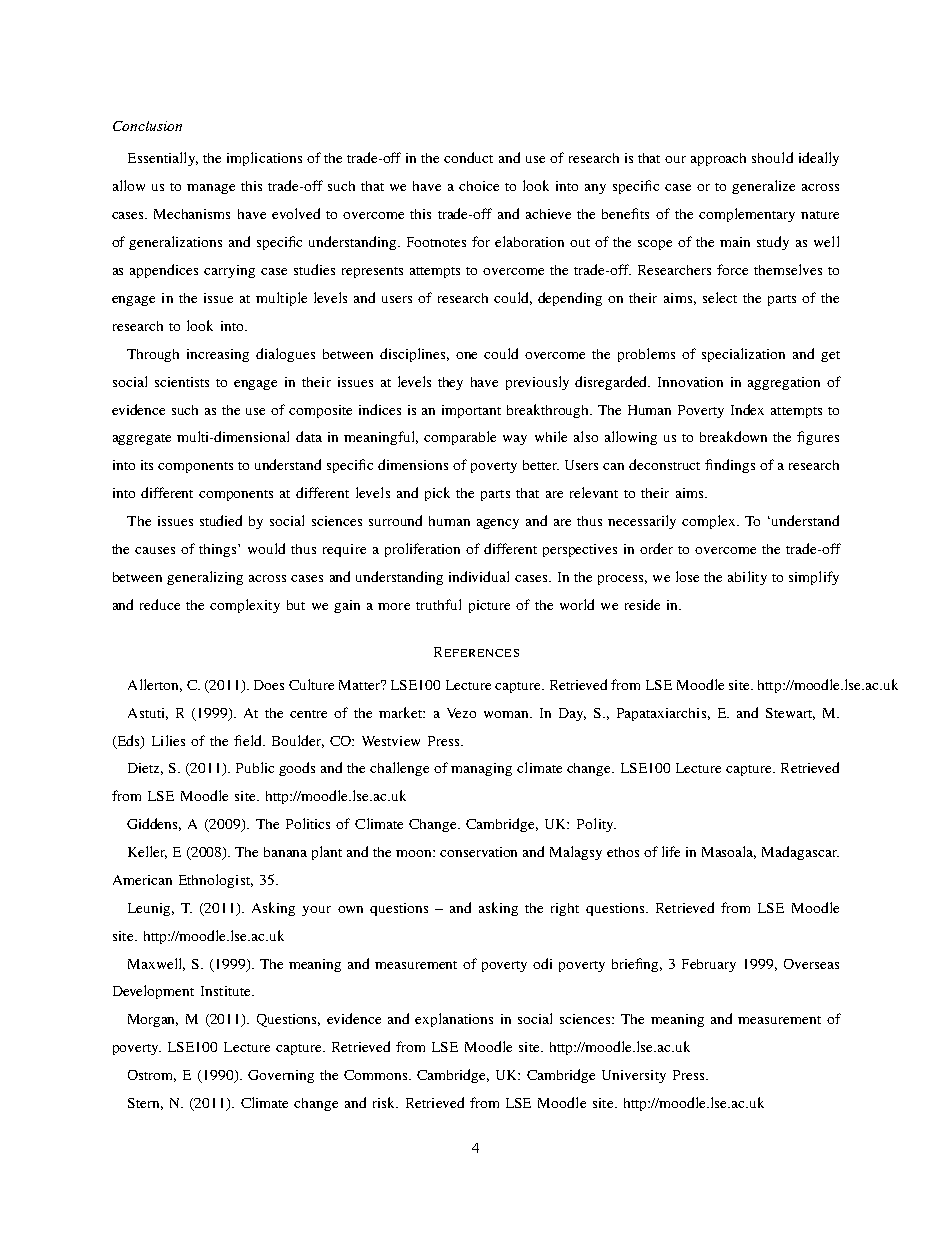 The image size is (952, 1233). I want to click on should, so click(772, 157).
